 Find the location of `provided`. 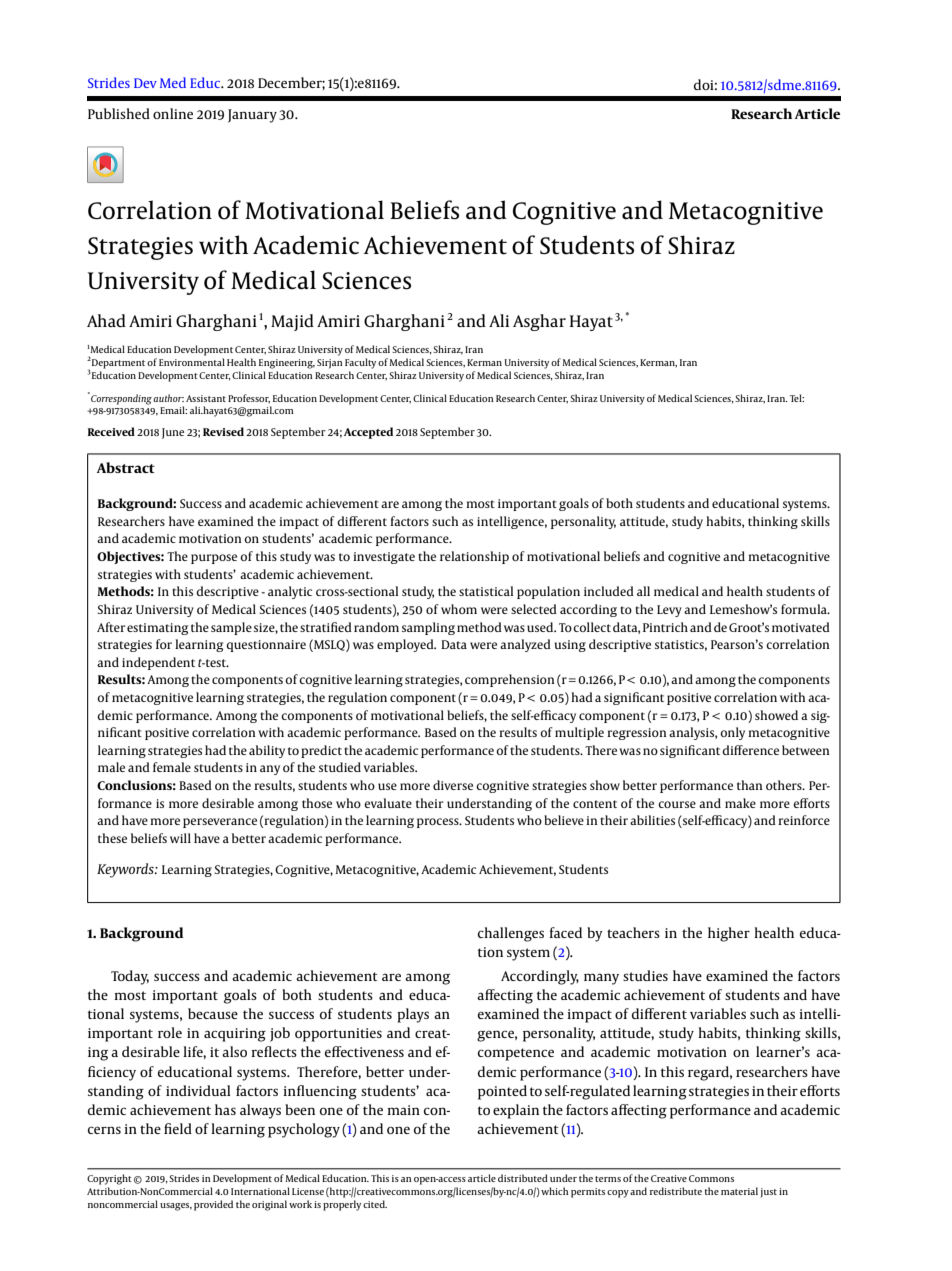

provided is located at coordinates (213, 1205).
